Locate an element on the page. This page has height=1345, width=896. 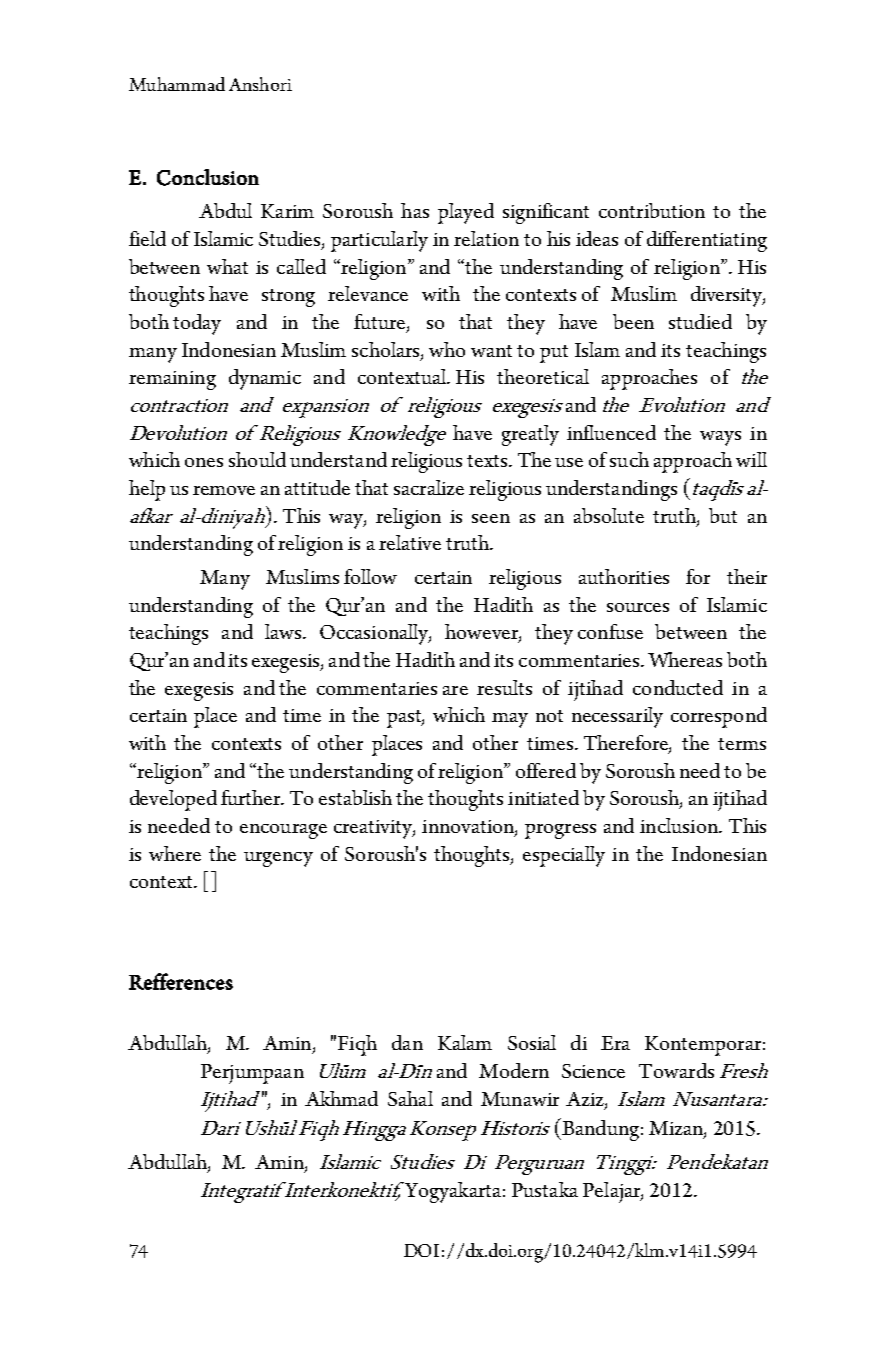
contribution is located at coordinates (652, 210).
